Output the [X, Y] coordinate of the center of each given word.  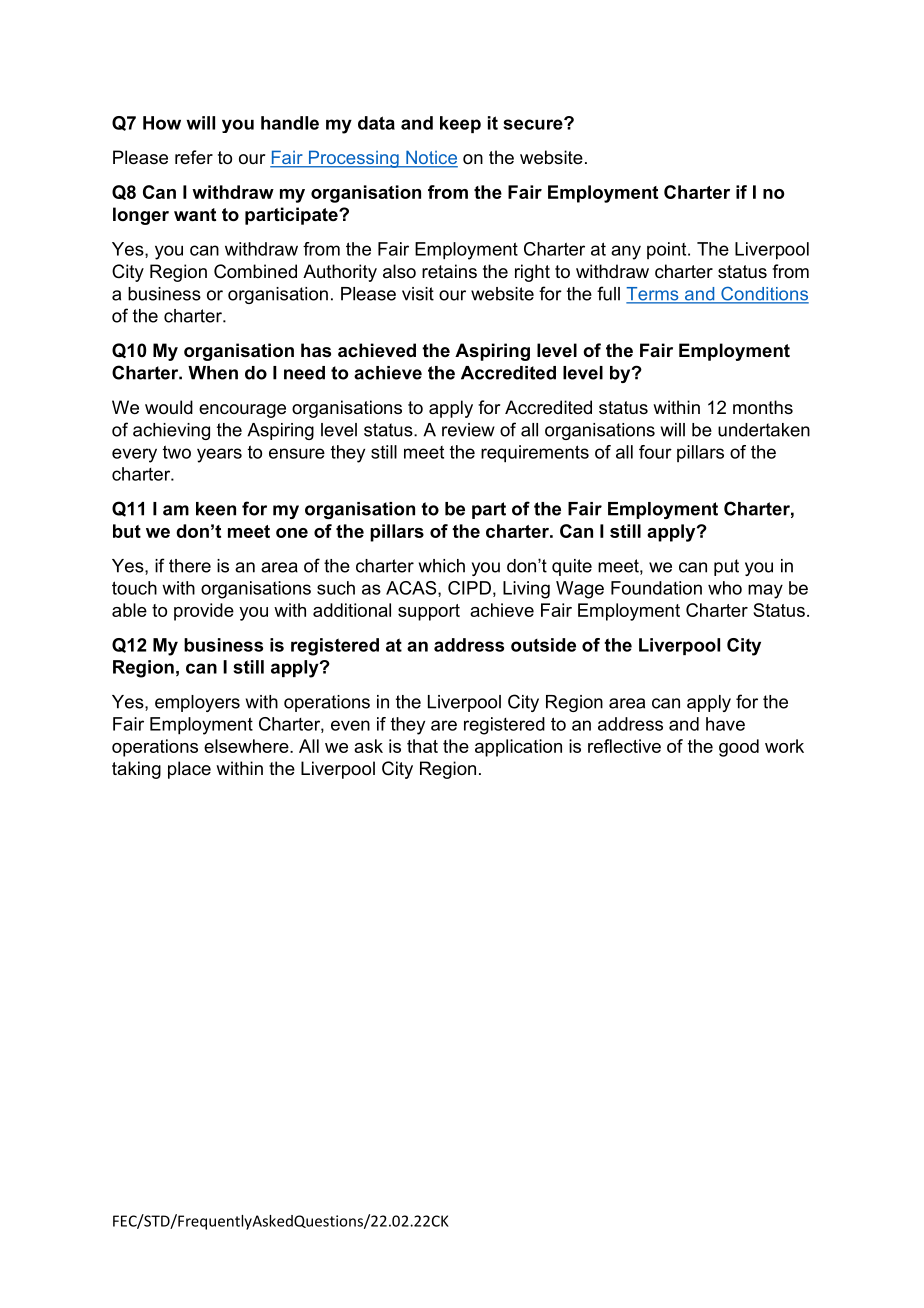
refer [194, 157]
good [739, 748]
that [422, 746]
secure [534, 124]
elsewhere [247, 746]
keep [460, 124]
